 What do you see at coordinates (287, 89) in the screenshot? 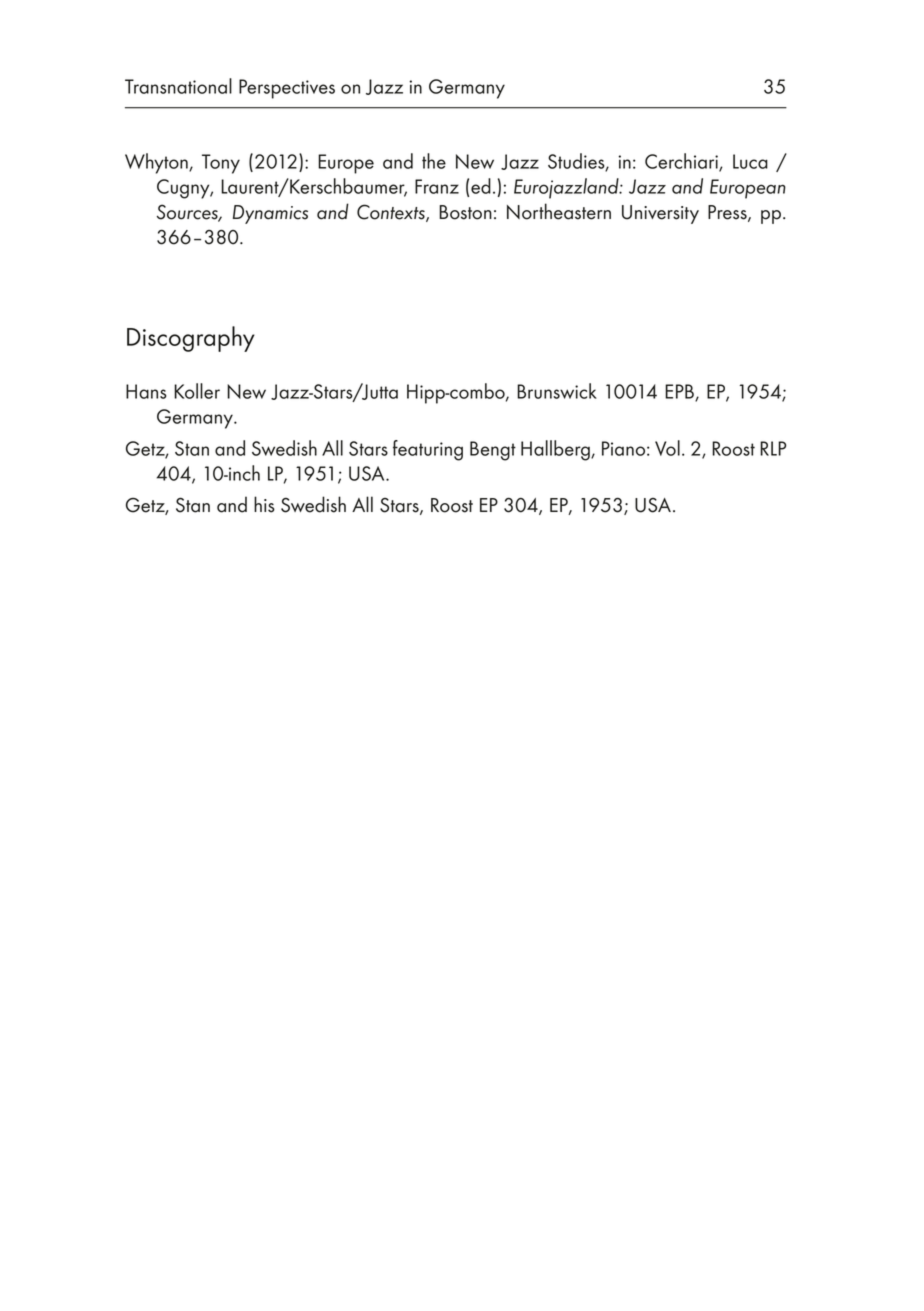
I see `Perspectives` at bounding box center [287, 89].
